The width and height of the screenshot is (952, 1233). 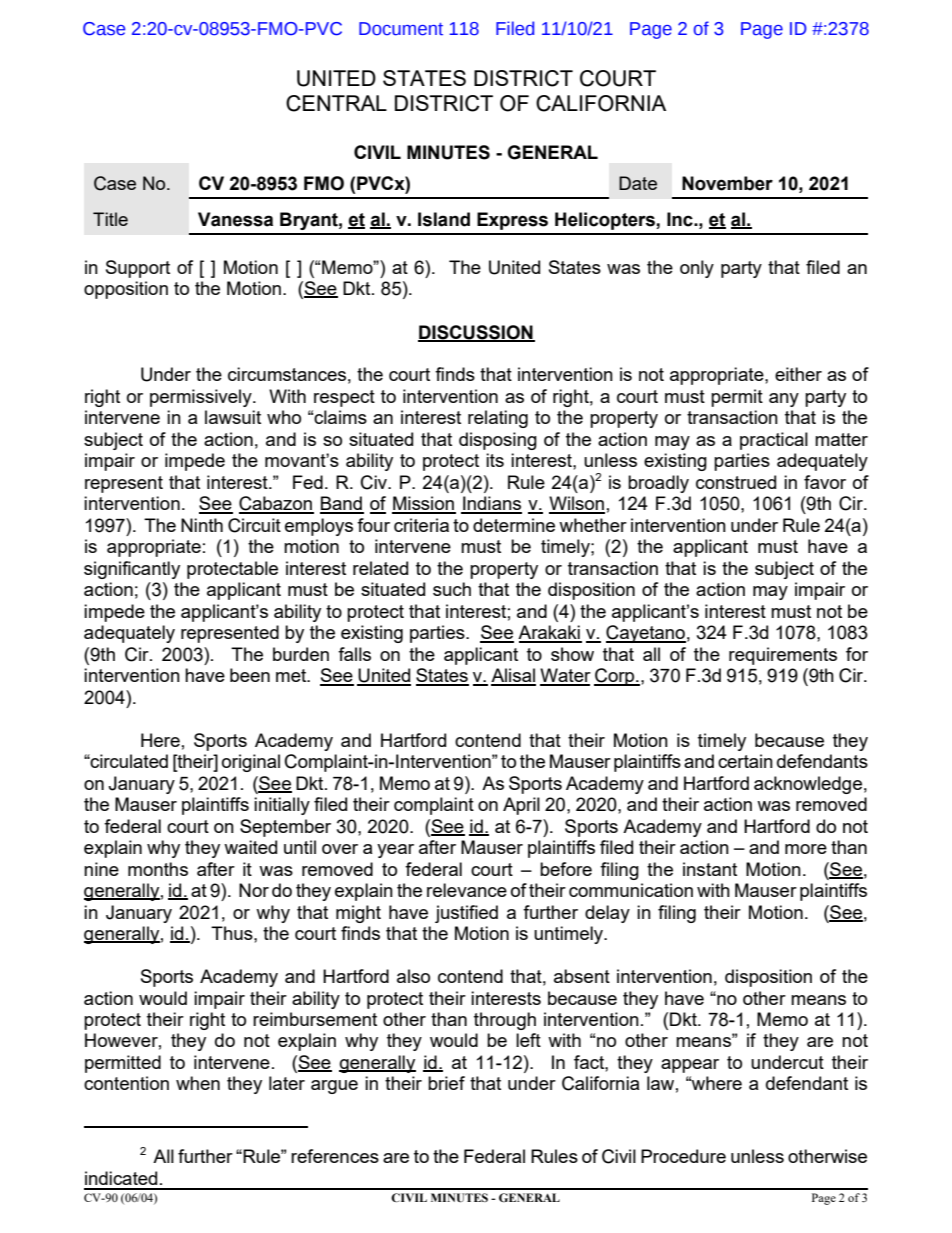 What do you see at coordinates (774, 441) in the screenshot?
I see `practical` at bounding box center [774, 441].
